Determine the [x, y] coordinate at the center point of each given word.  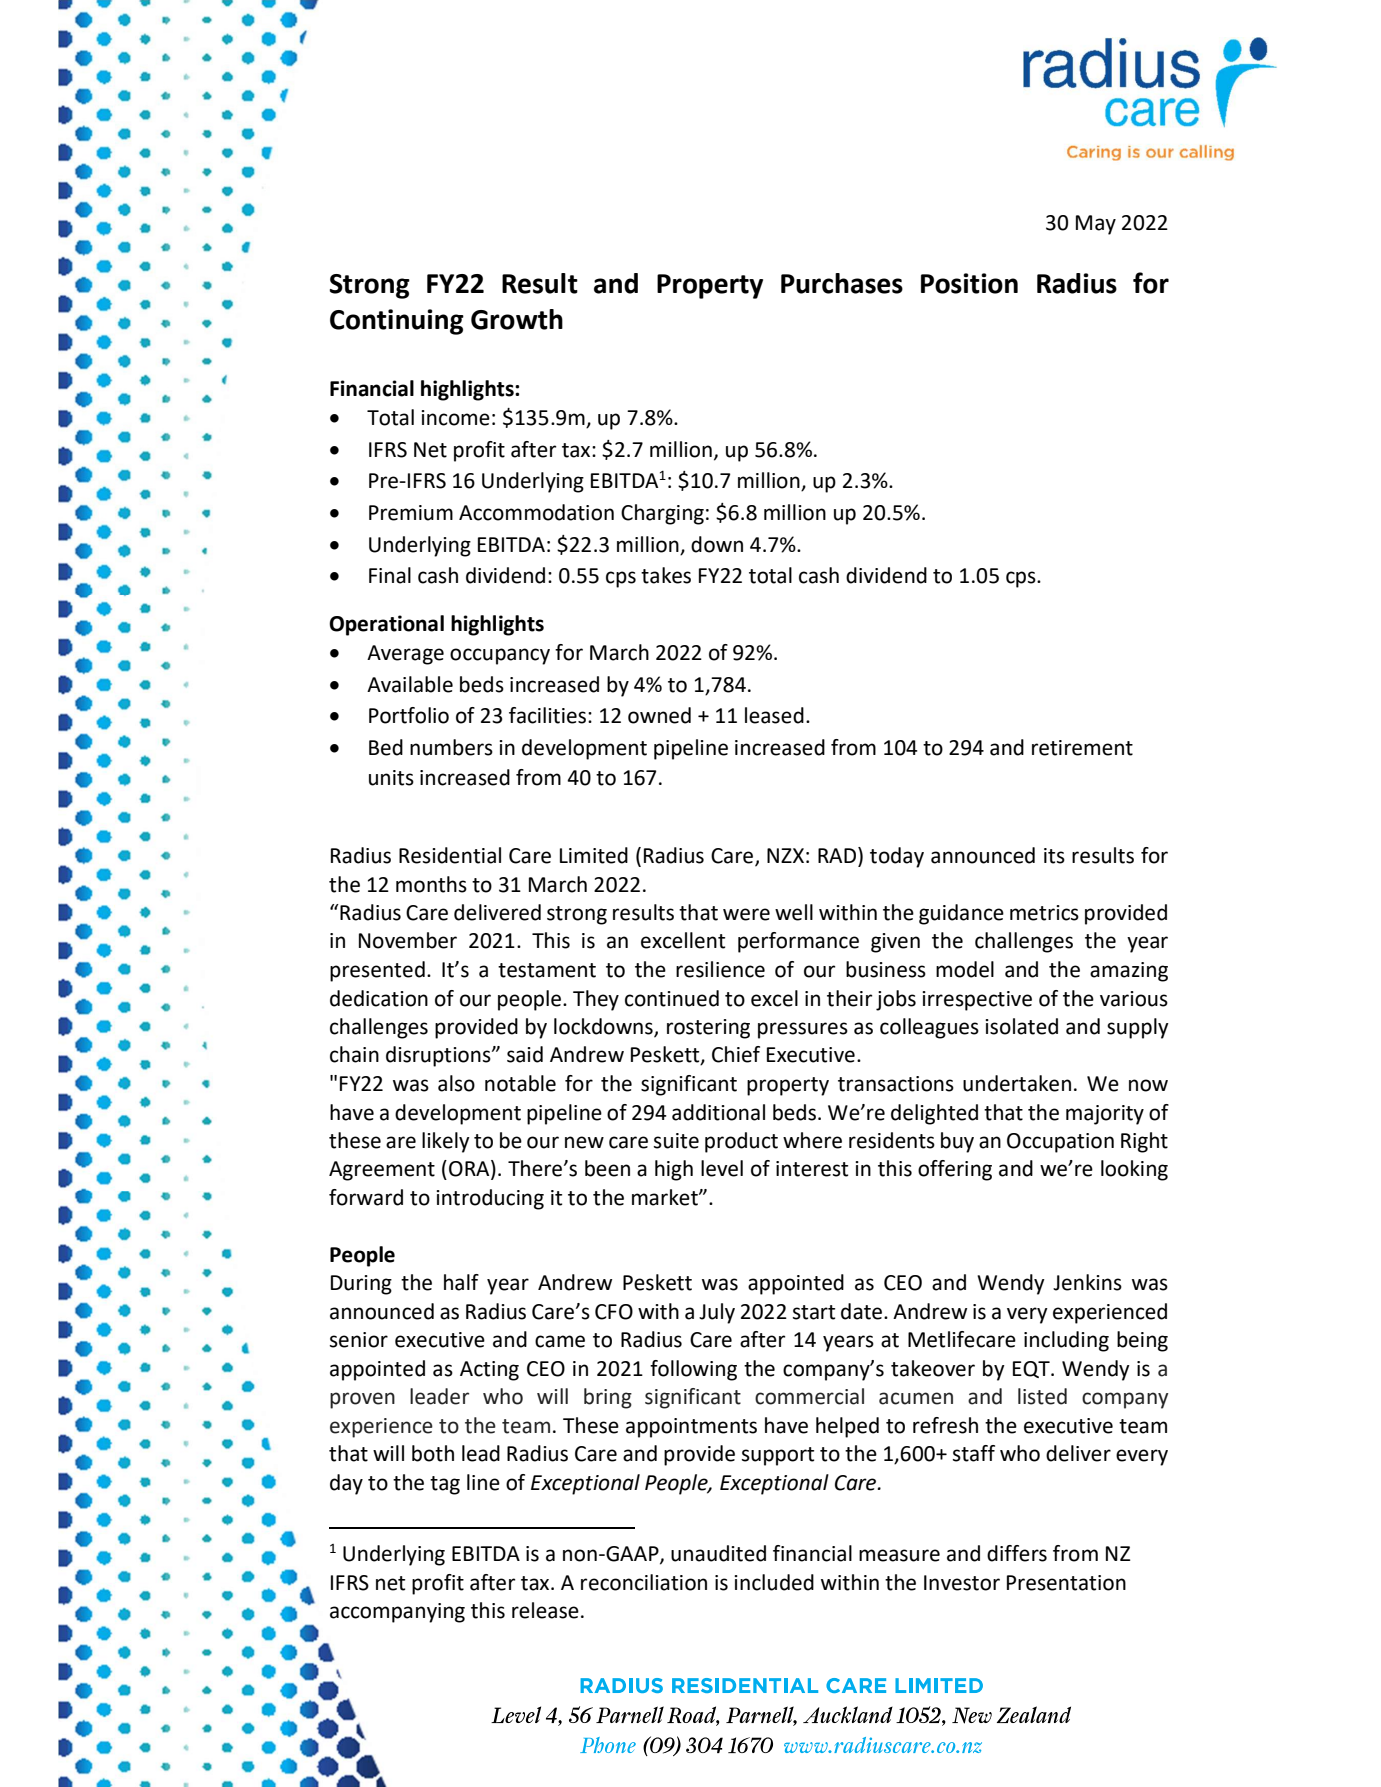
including [1066, 1341]
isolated [1021, 1026]
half [461, 1282]
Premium [411, 513]
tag [445, 1485]
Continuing [397, 322]
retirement [1082, 748]
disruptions [439, 1056]
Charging [662, 514]
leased [774, 715]
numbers [451, 747]
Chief [736, 1054]
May [1096, 225]
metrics [1044, 913]
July [717, 1313]
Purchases [842, 283]
